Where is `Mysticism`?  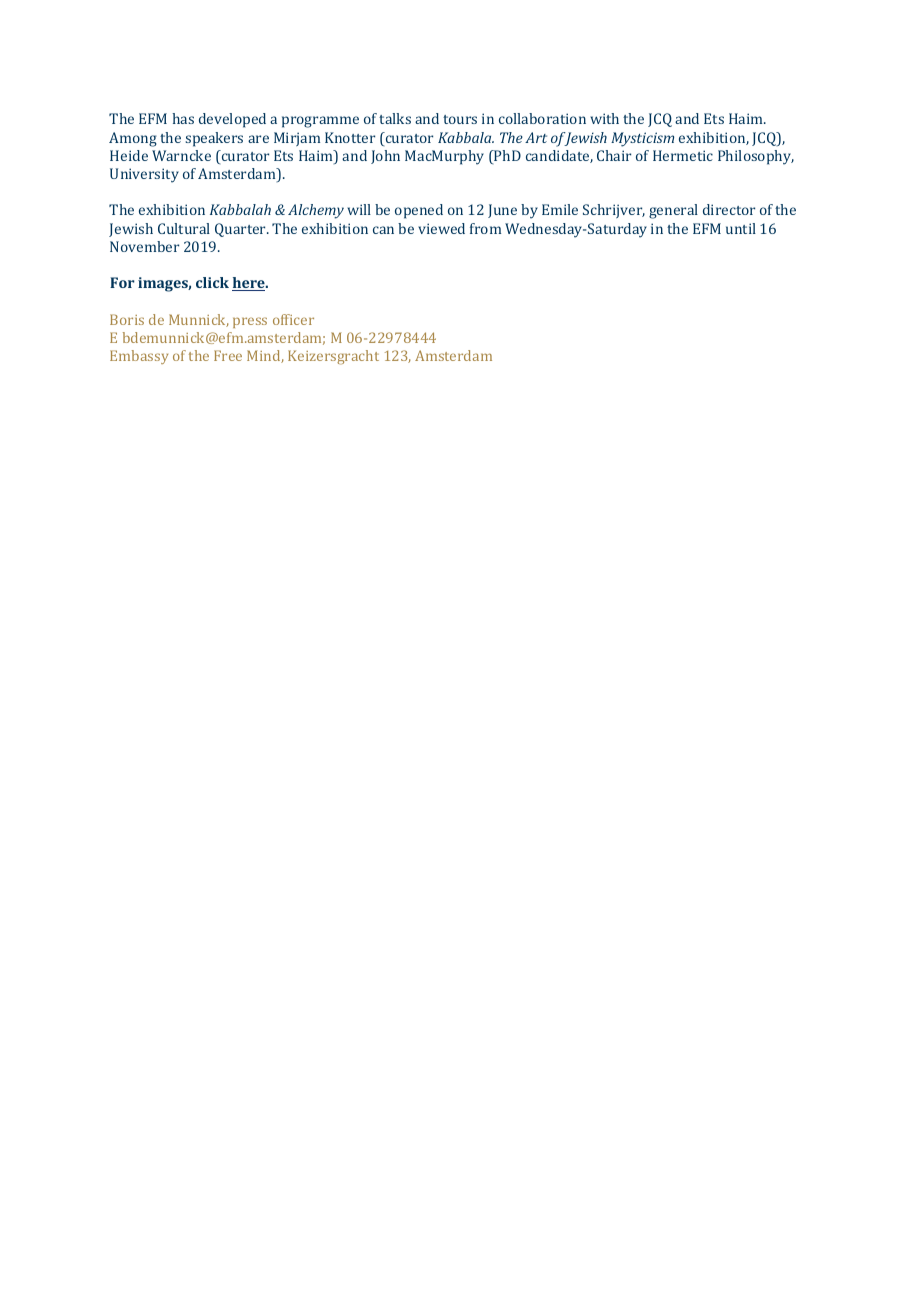
Mysticism is located at coordinates (642, 139).
